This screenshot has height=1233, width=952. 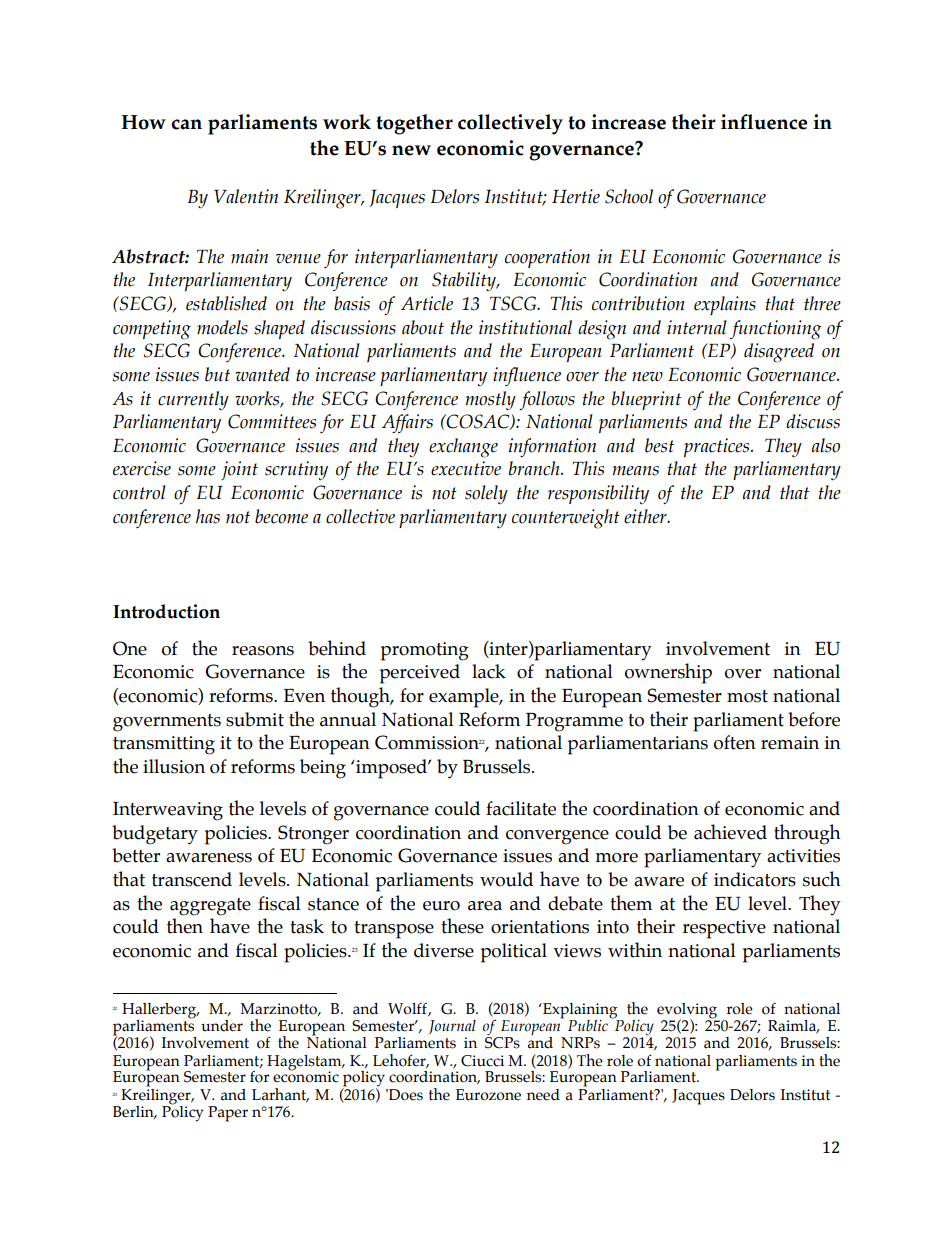 What do you see at coordinates (174, 766) in the screenshot?
I see `illusion` at bounding box center [174, 766].
